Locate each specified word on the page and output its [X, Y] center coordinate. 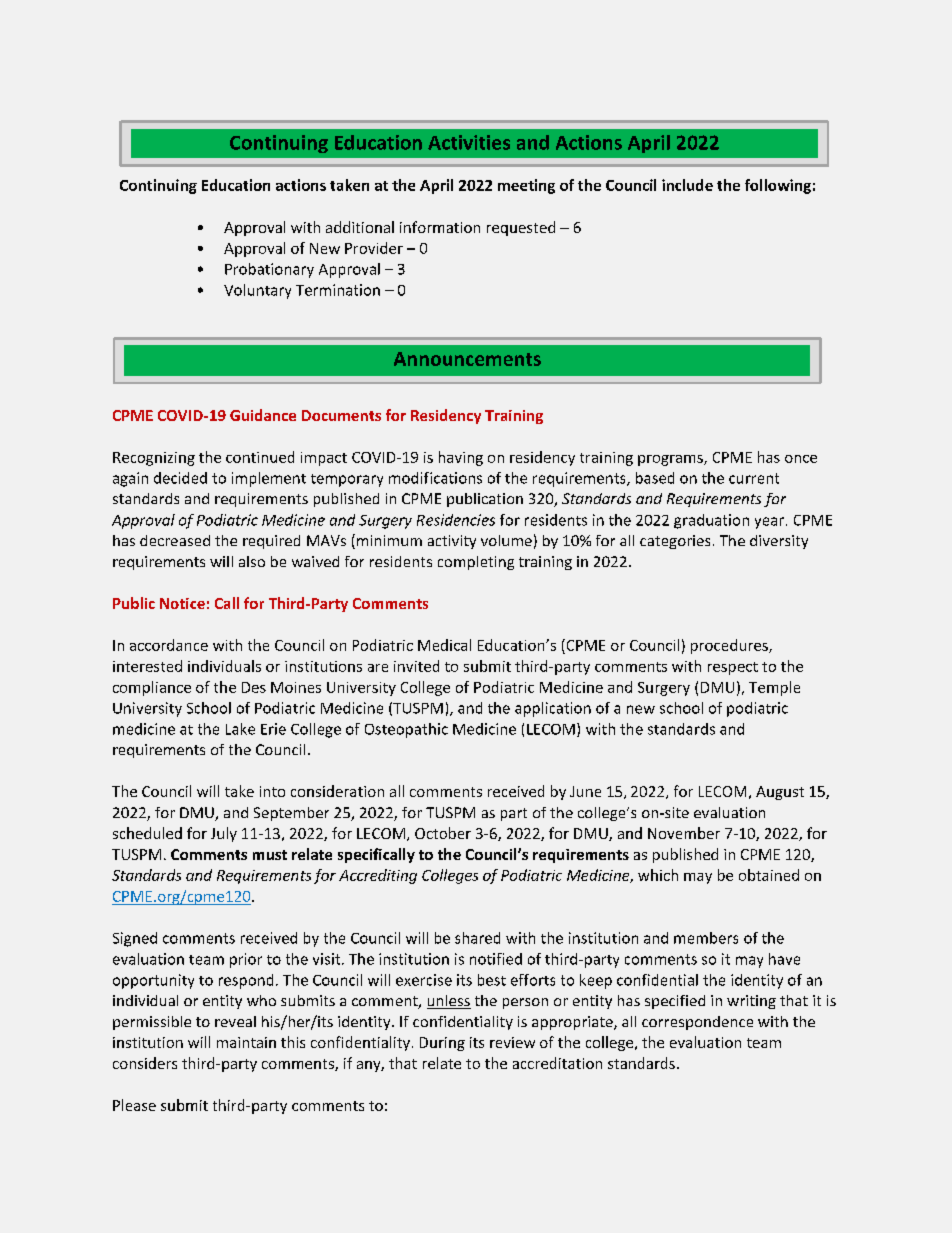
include [687, 185]
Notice [182, 603]
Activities [469, 142]
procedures [730, 646]
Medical [444, 645]
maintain [246, 1042]
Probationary [269, 270]
